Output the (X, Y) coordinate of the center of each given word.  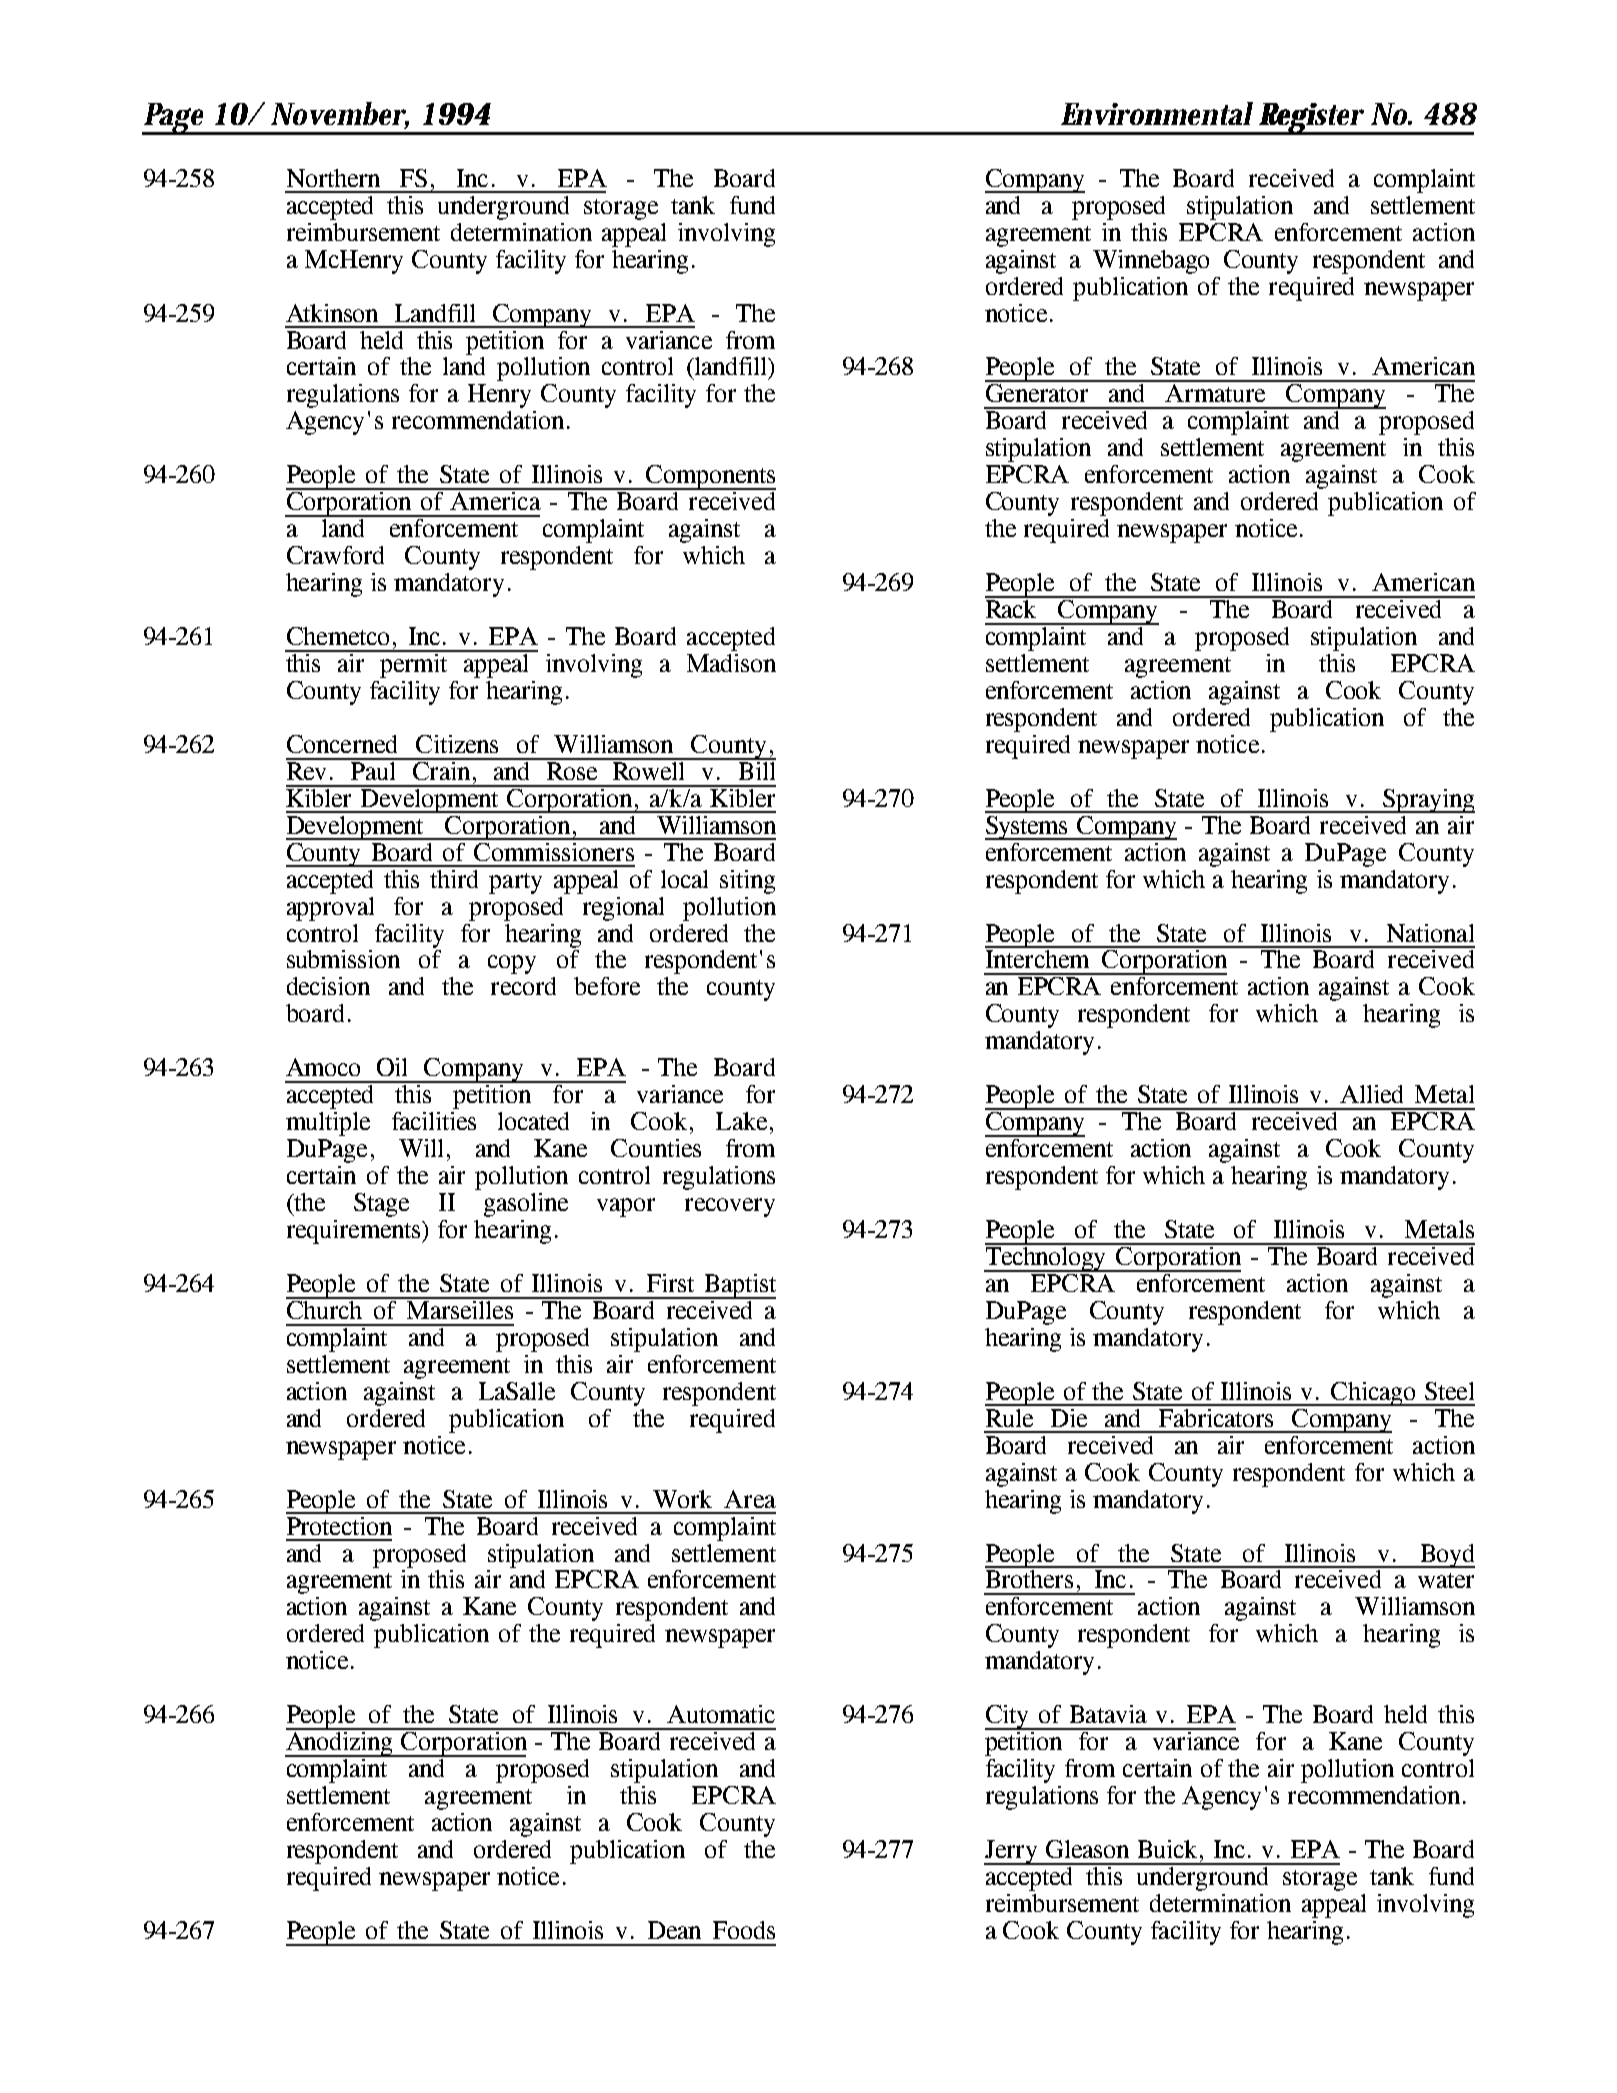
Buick (1167, 1849)
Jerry (1012, 1852)
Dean (674, 1930)
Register (1312, 119)
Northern (333, 178)
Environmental (1157, 113)
